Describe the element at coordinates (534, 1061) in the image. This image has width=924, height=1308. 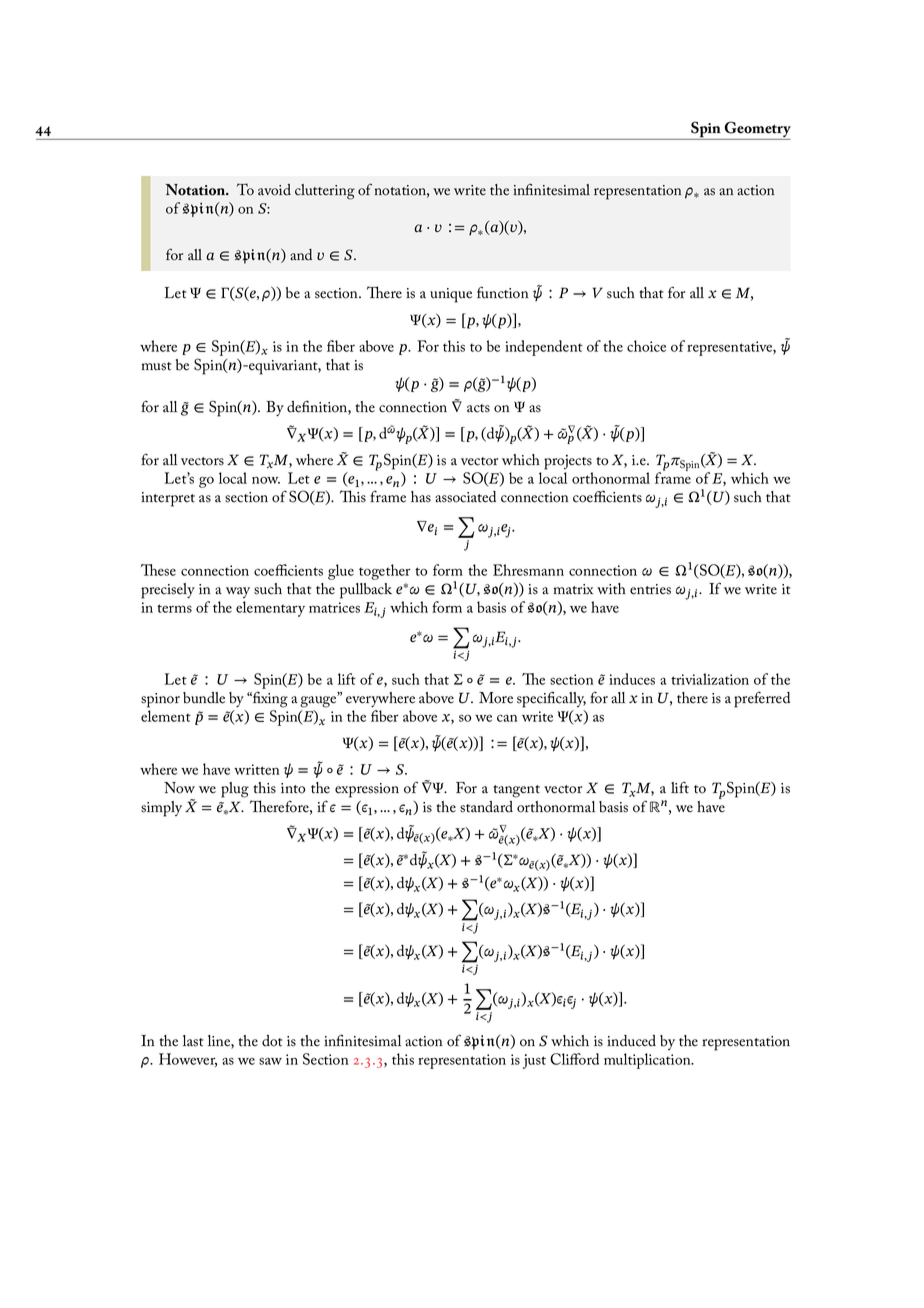
I see `just` at that location.
